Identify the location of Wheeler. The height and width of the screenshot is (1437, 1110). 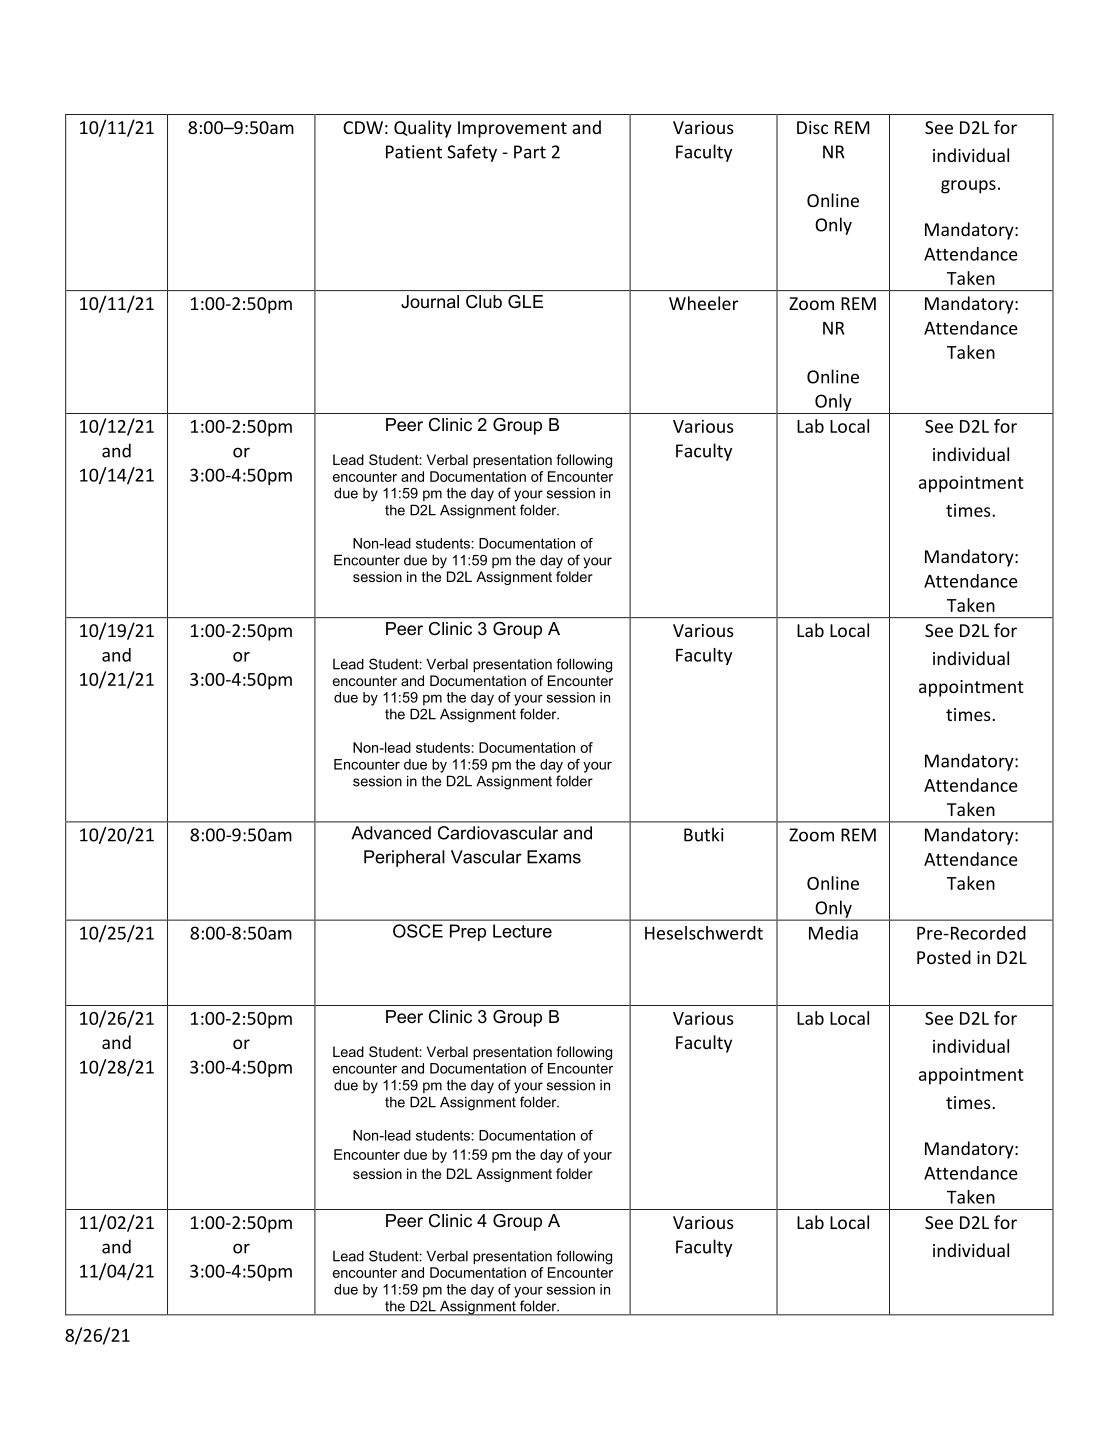
(703, 303).
